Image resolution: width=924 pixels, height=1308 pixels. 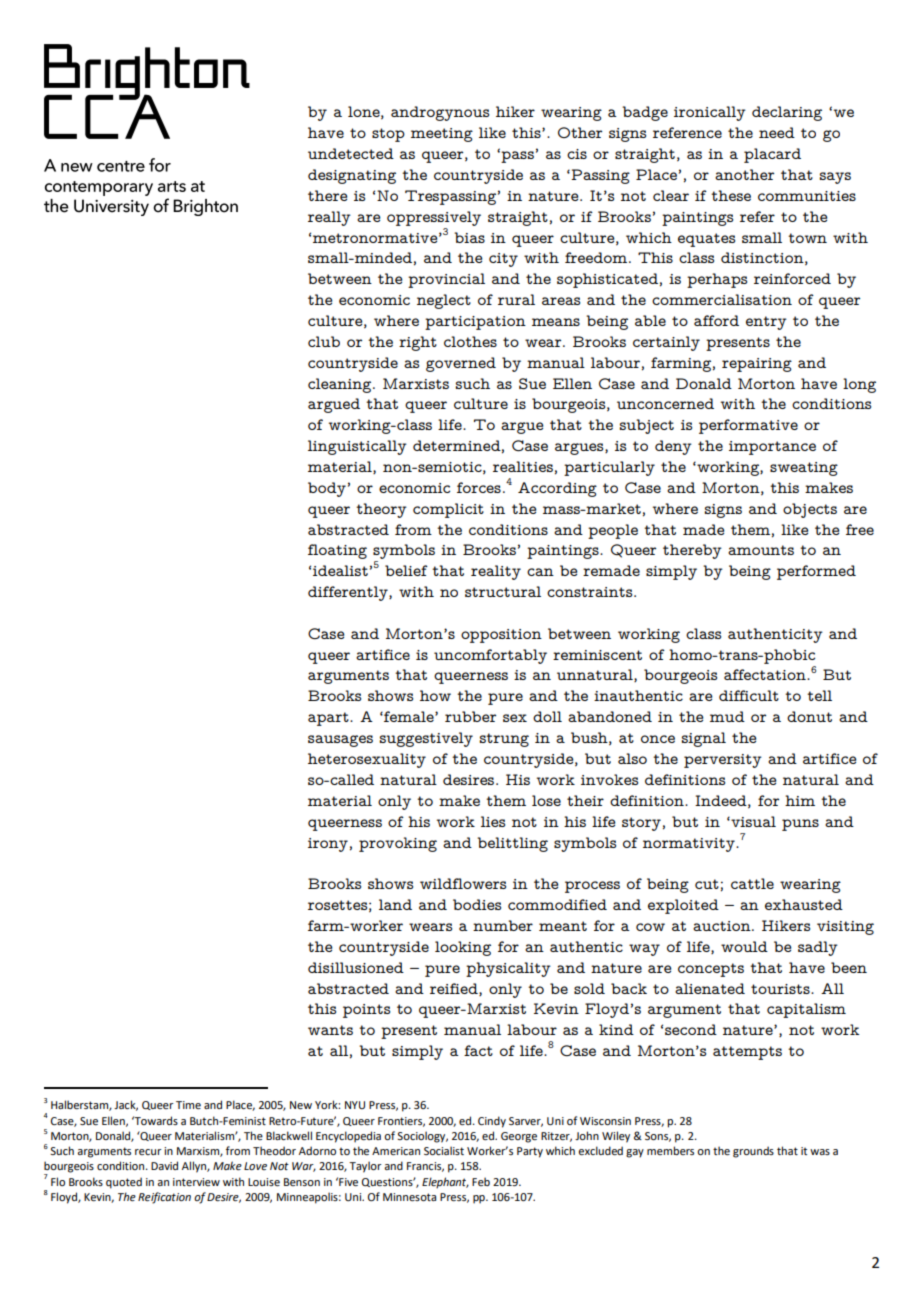 What do you see at coordinates (328, 845) in the screenshot?
I see `irony` at bounding box center [328, 845].
